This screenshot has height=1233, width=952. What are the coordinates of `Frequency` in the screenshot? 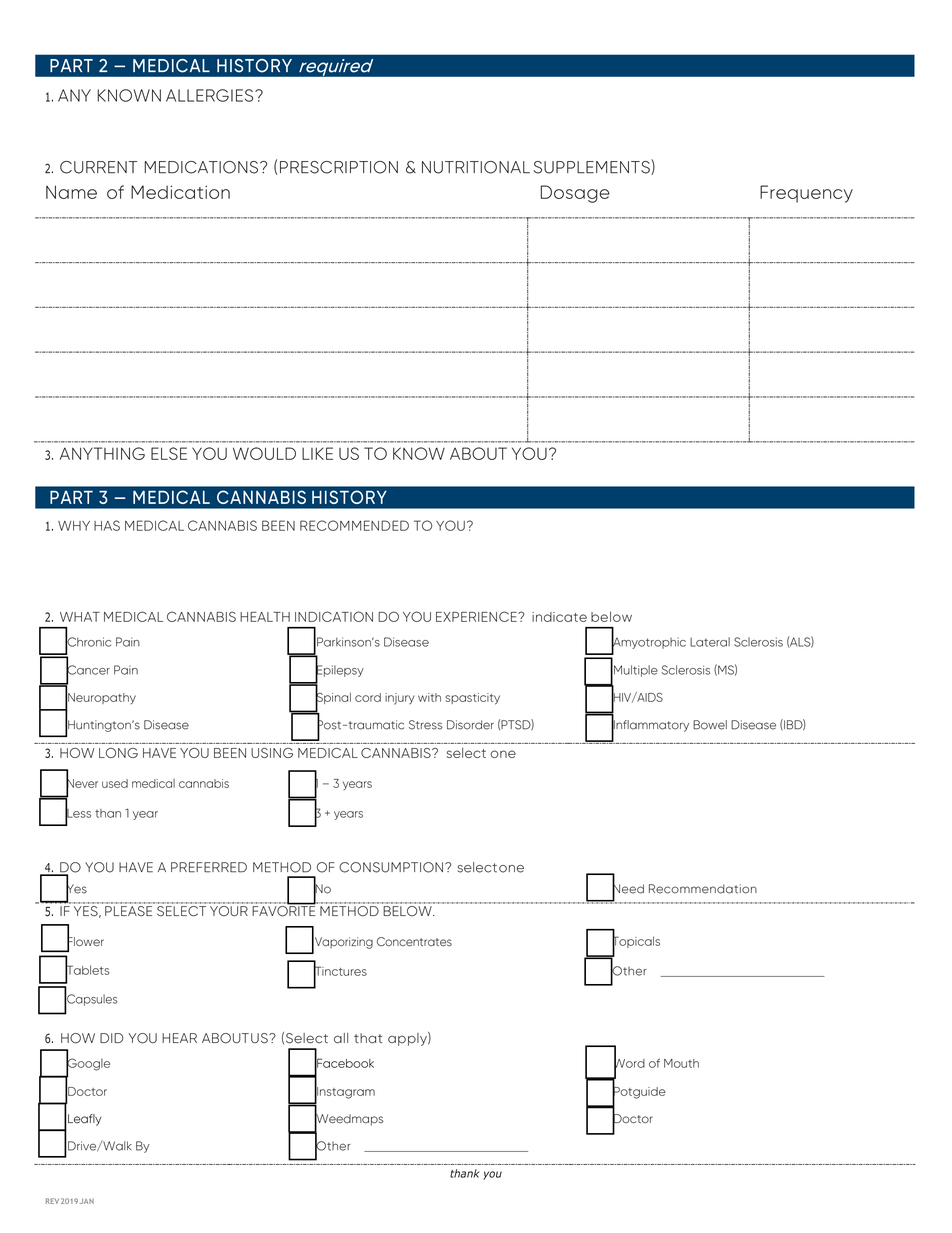 It's located at (806, 194).
